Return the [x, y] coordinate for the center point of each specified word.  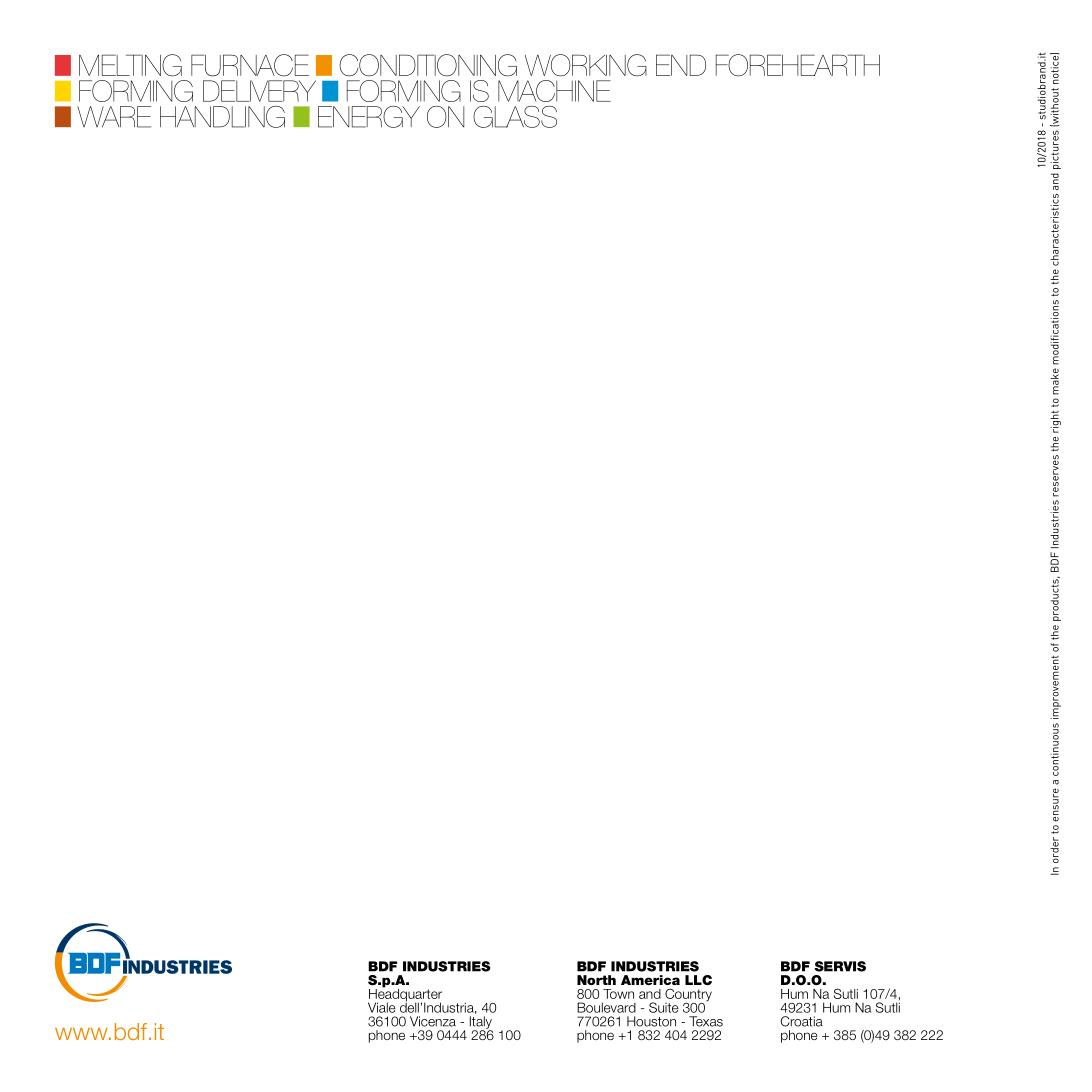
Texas [706, 1021]
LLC [698, 980]
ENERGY [369, 117]
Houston [651, 1021]
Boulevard [606, 1007]
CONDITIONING [428, 65]
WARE [114, 117]
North [596, 980]
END [681, 65]
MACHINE [554, 91]
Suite [664, 1007]
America [650, 980]
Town [618, 994]
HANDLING [222, 117]
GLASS [515, 117]
